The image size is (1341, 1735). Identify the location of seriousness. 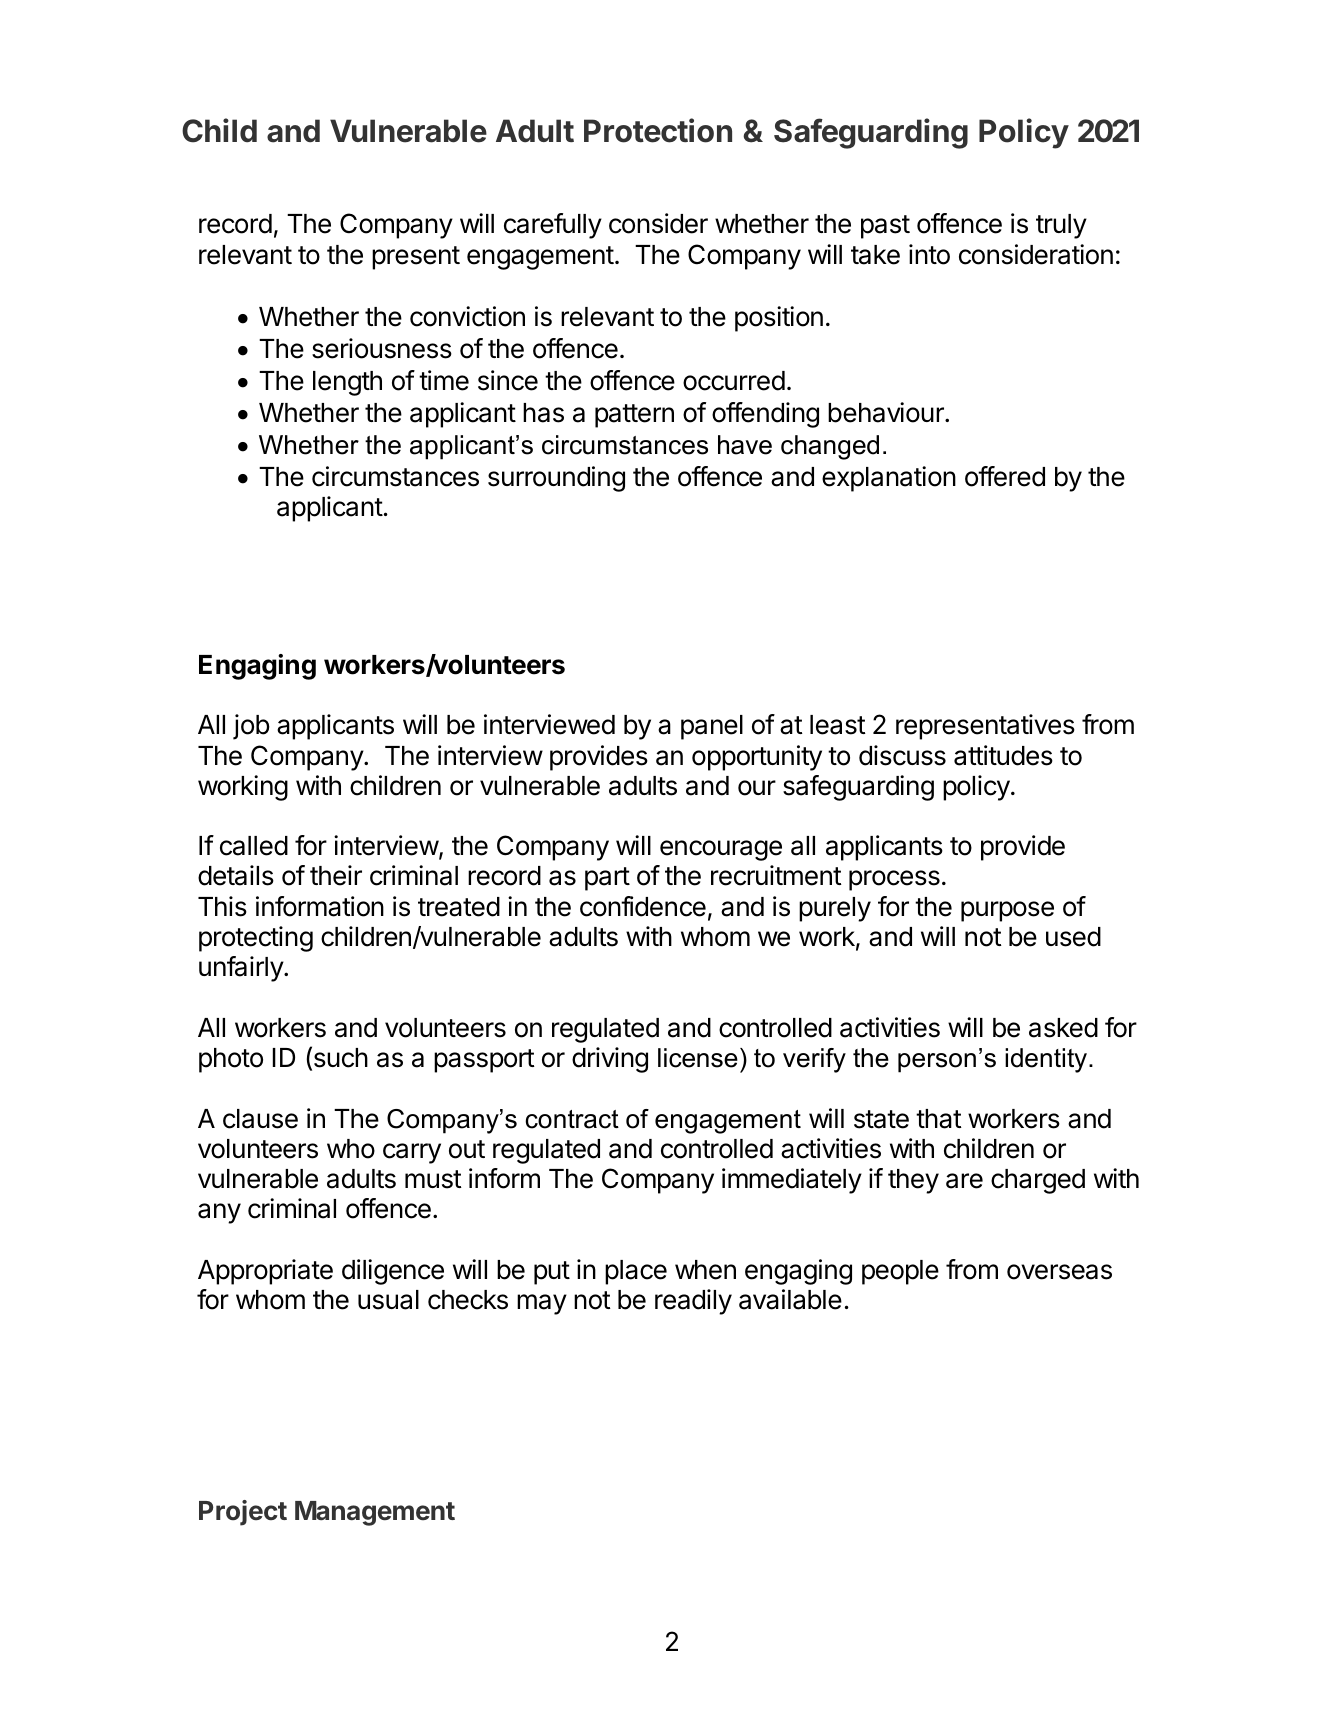
(382, 348).
